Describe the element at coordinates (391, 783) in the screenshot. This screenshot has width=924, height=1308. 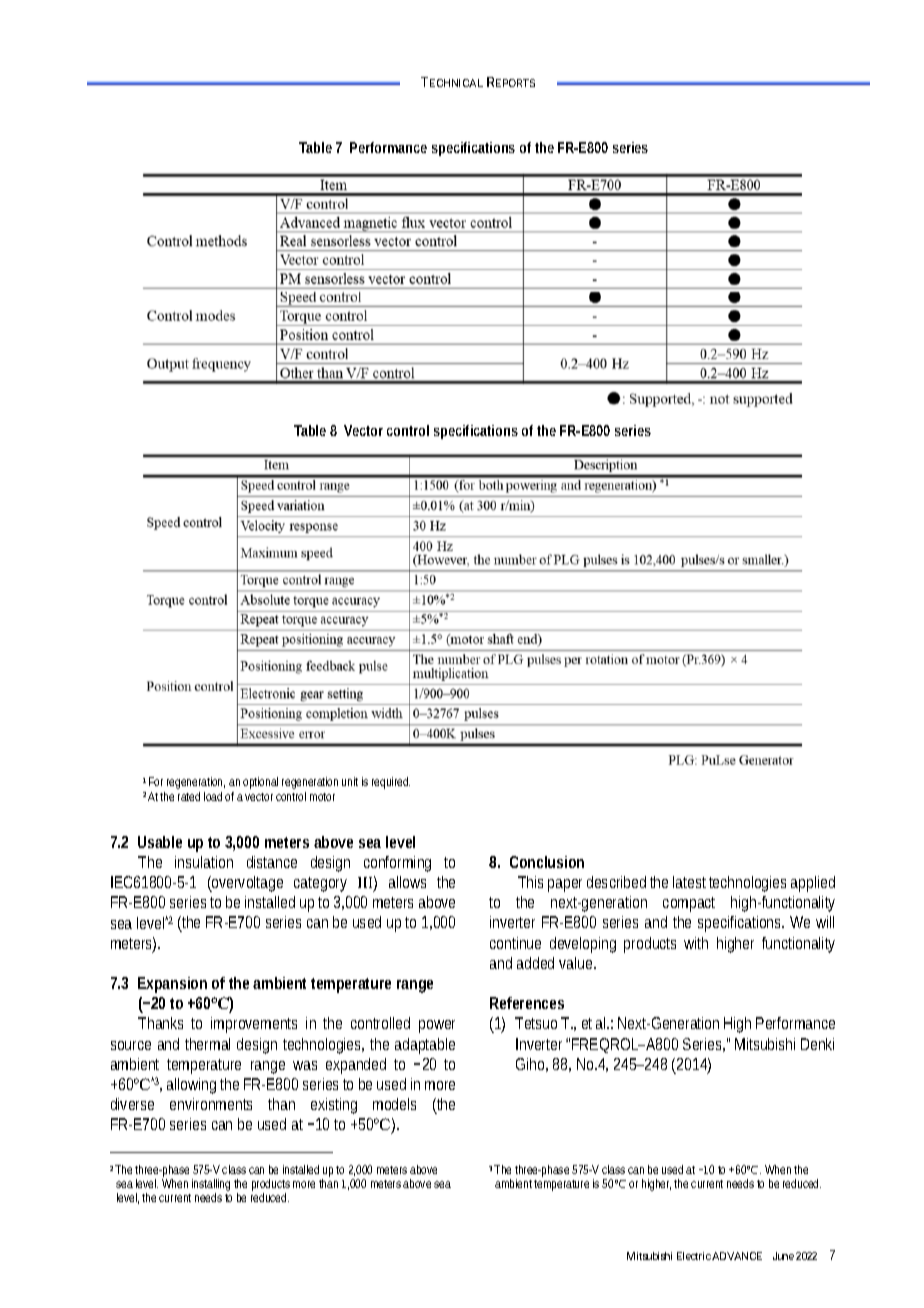
I see `required` at that location.
